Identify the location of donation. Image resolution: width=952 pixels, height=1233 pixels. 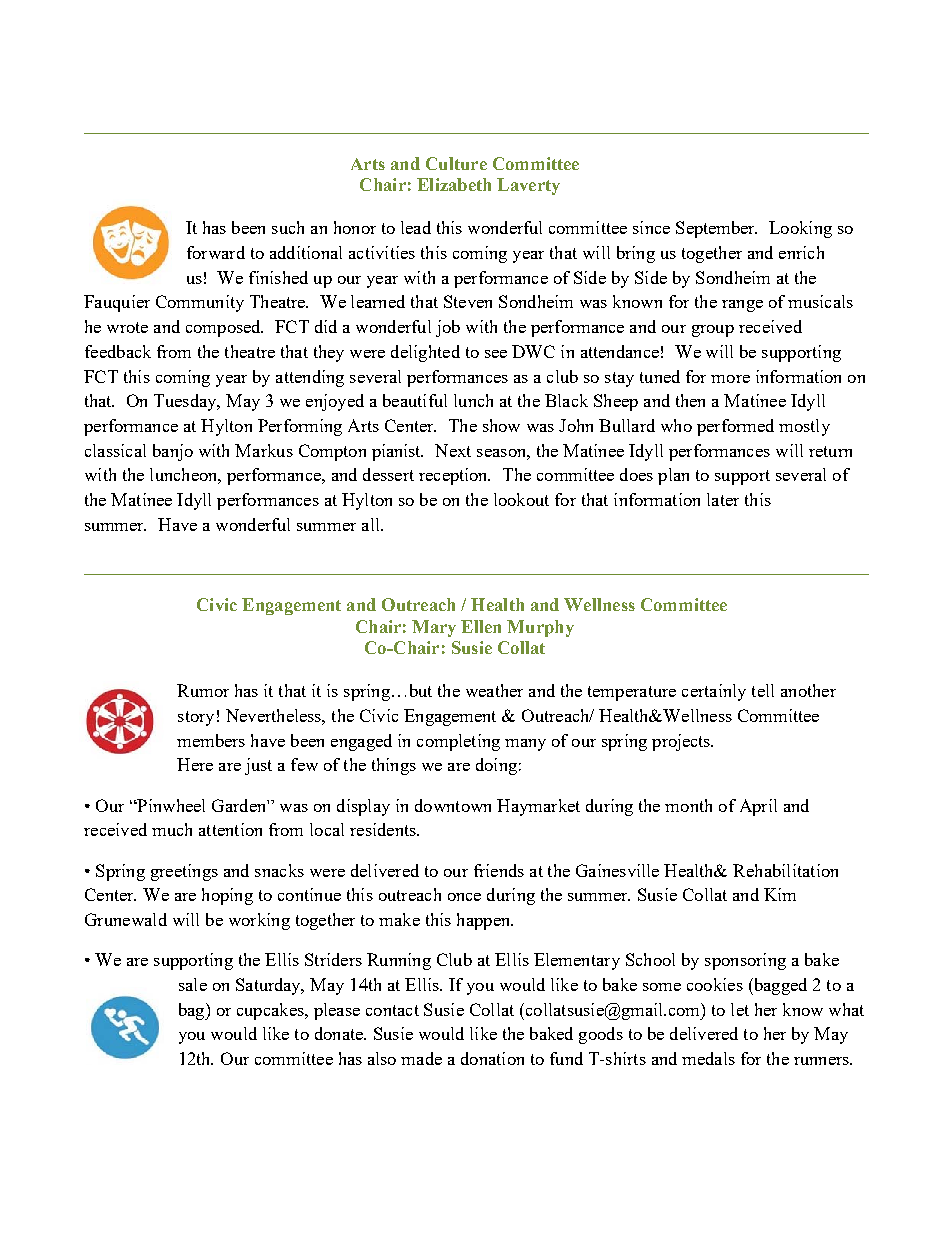
(492, 1058).
